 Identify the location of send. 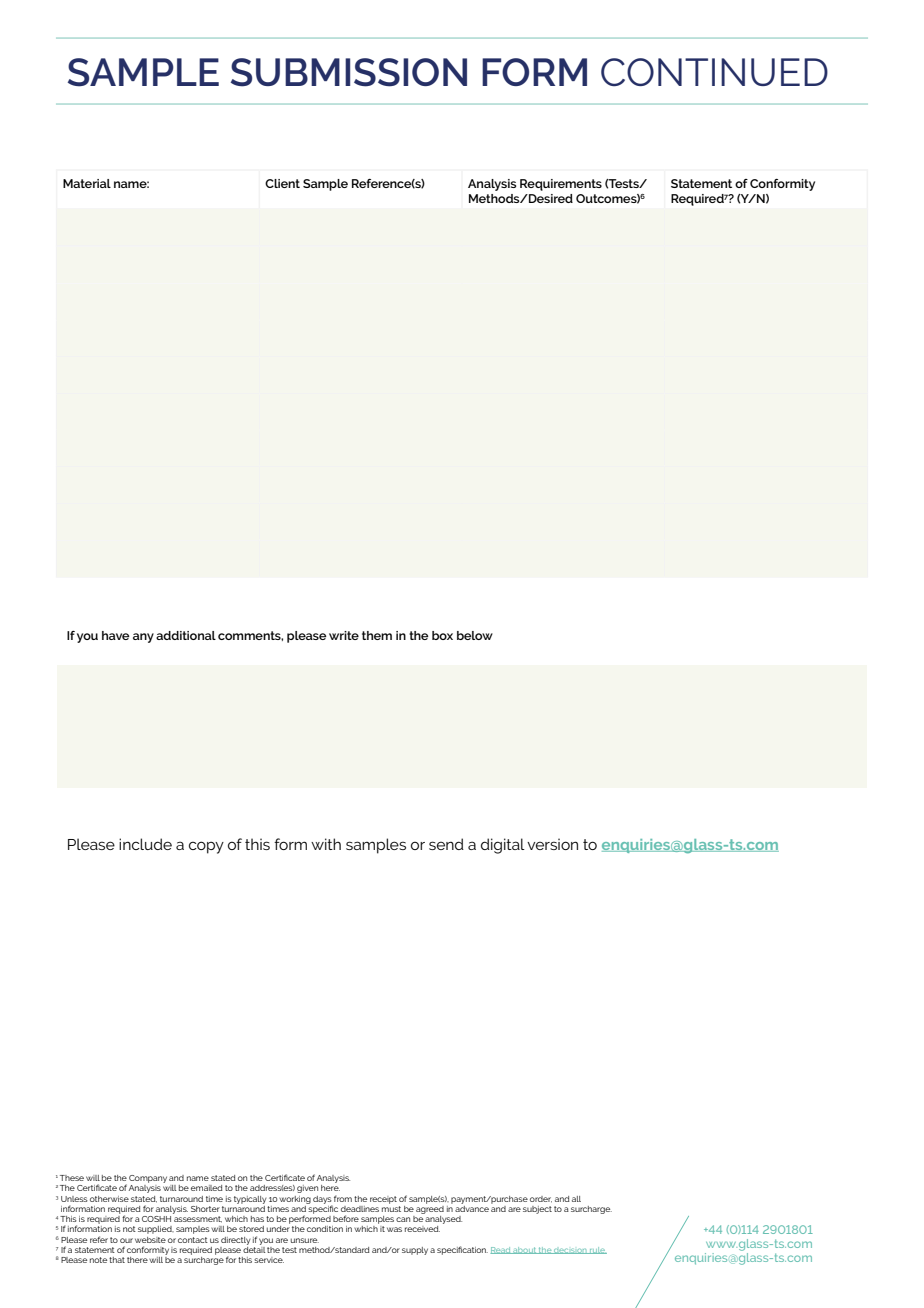
(446, 844).
